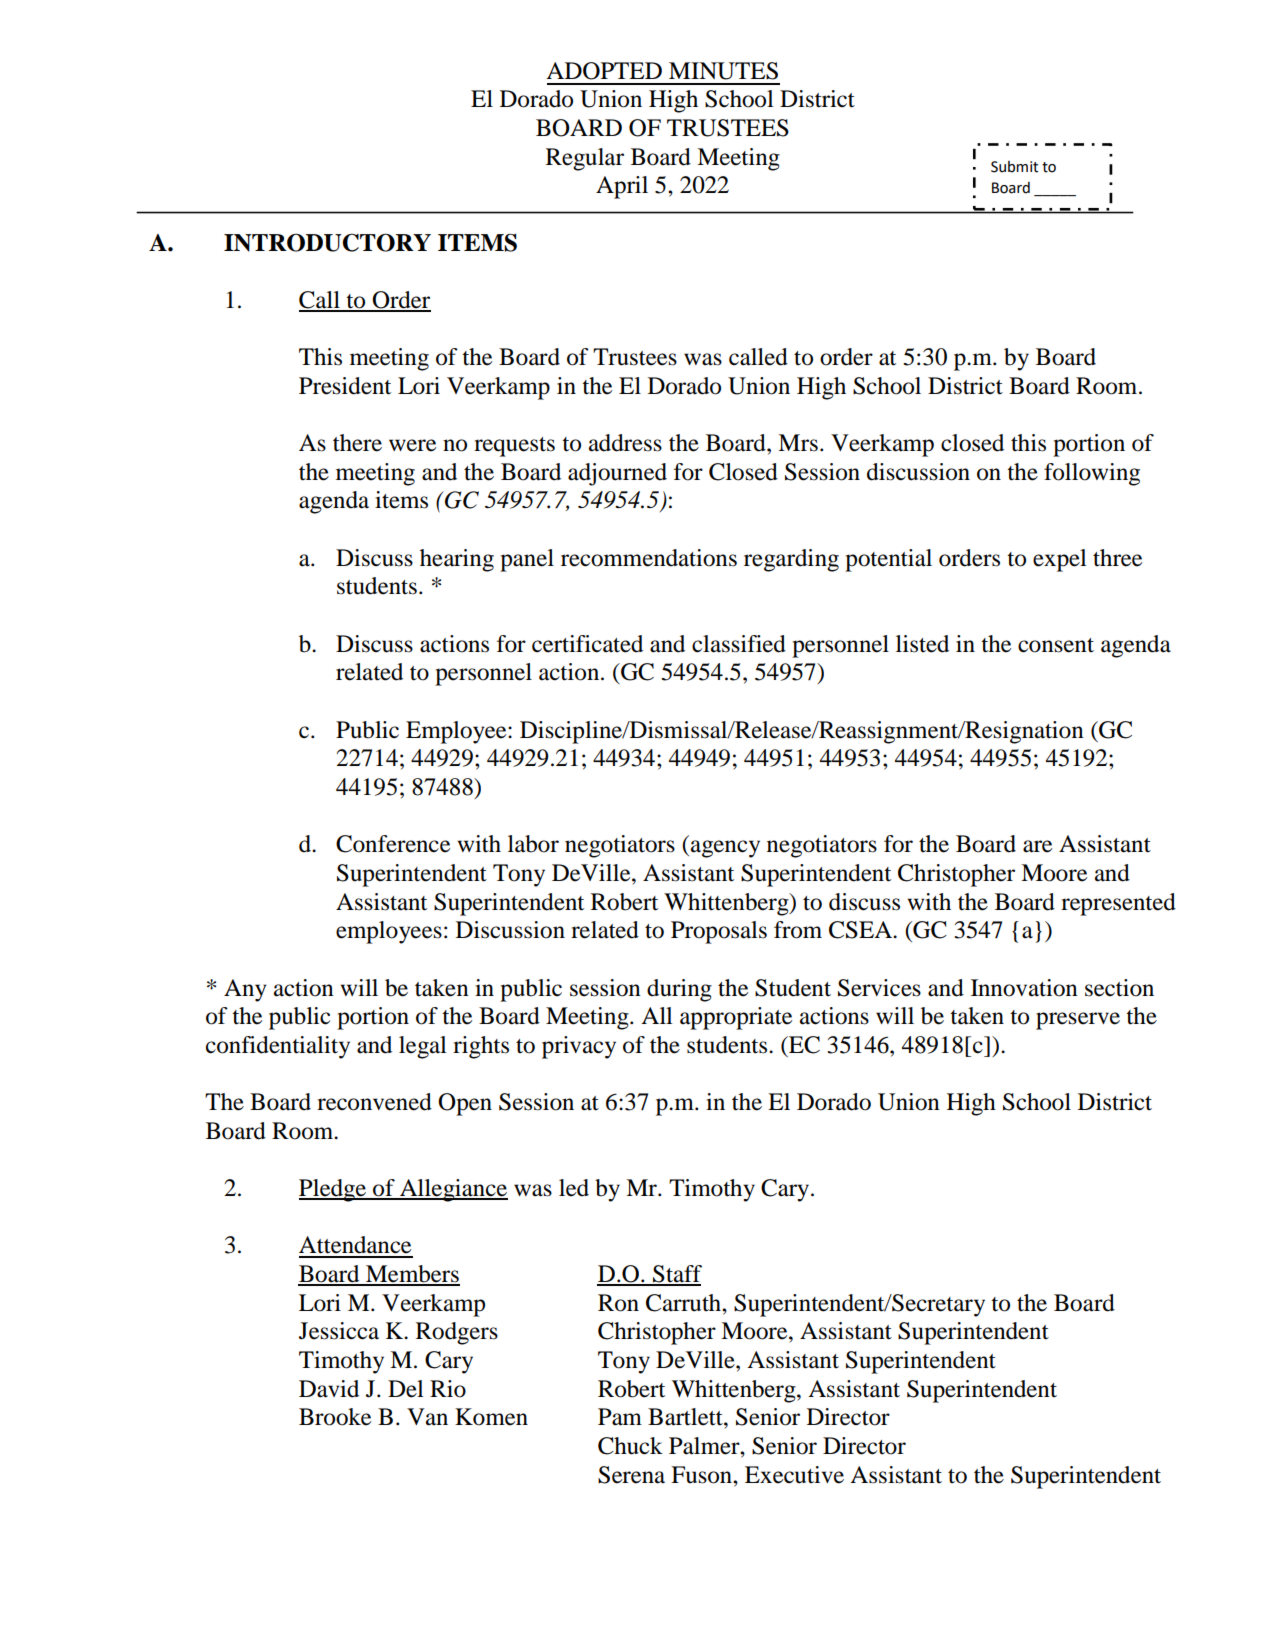 Image resolution: width=1270 pixels, height=1644 pixels. I want to click on Executive, so click(794, 1475).
